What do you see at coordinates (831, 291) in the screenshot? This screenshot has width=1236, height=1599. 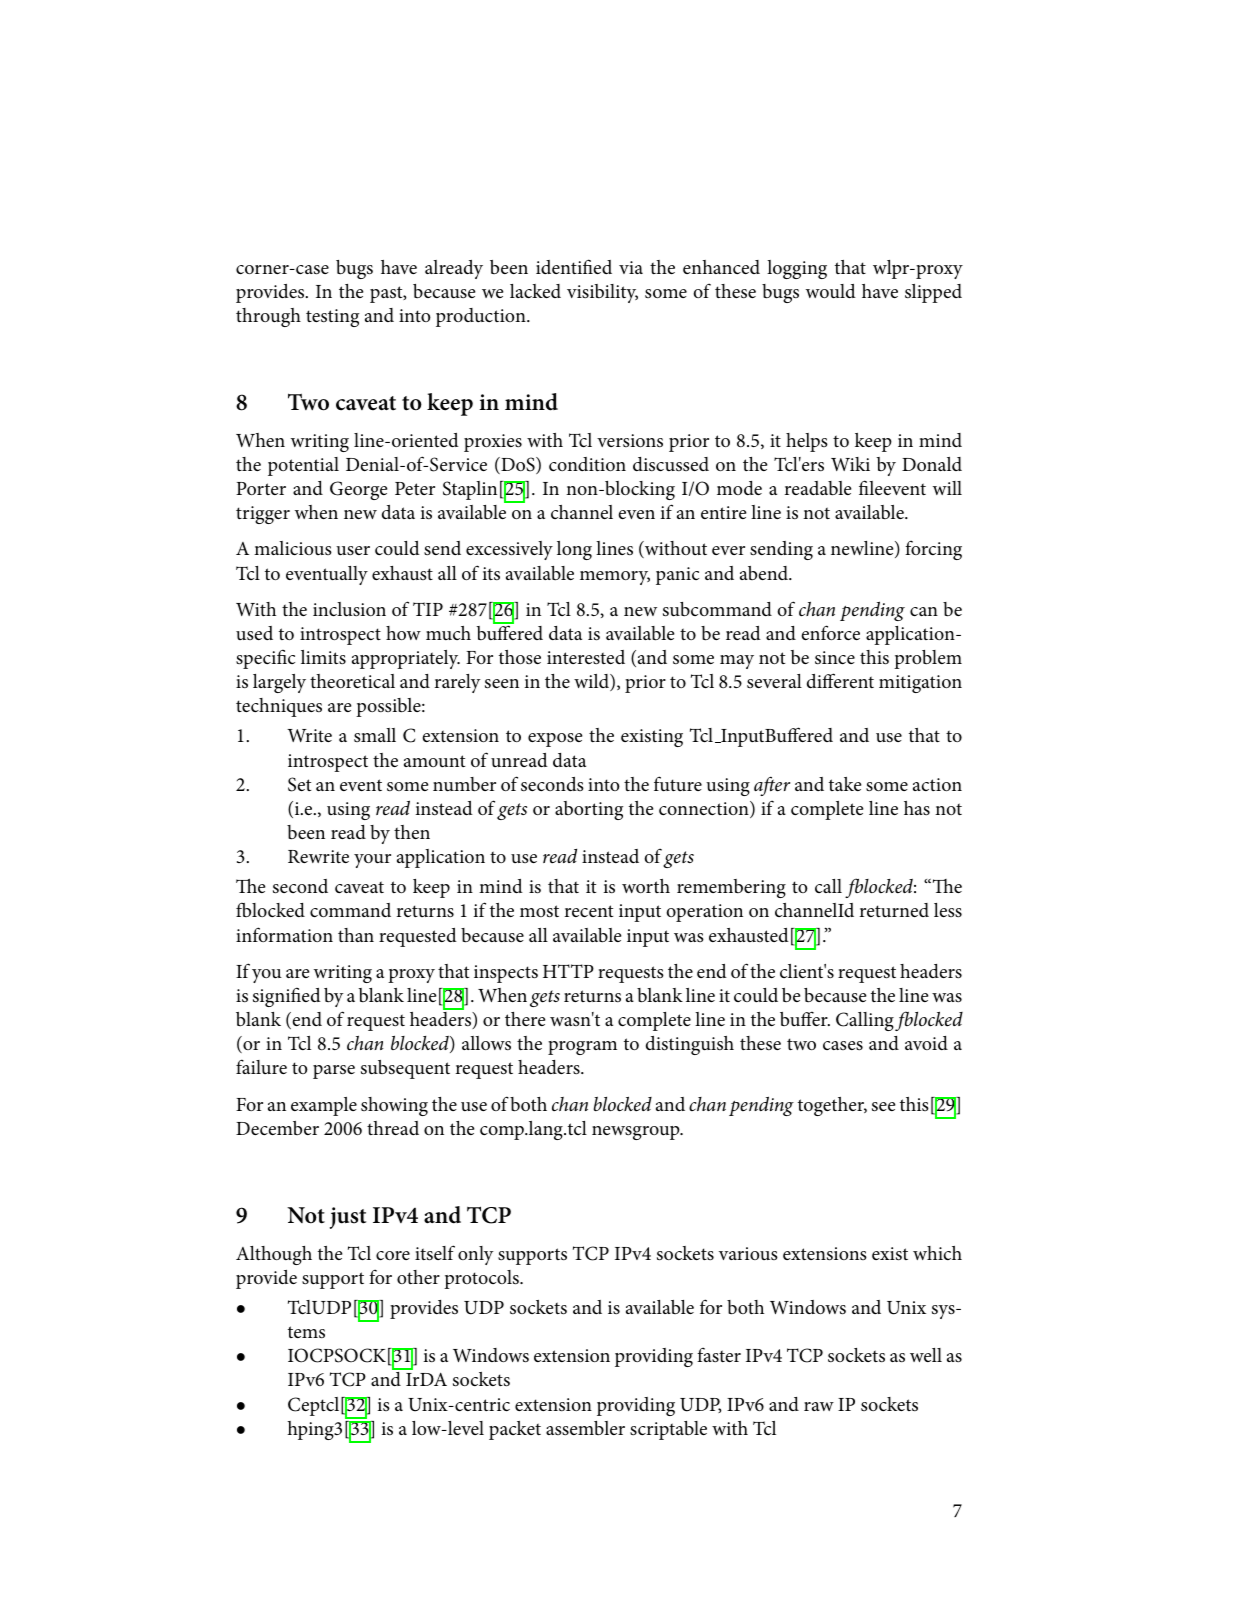 I see `would` at bounding box center [831, 291].
